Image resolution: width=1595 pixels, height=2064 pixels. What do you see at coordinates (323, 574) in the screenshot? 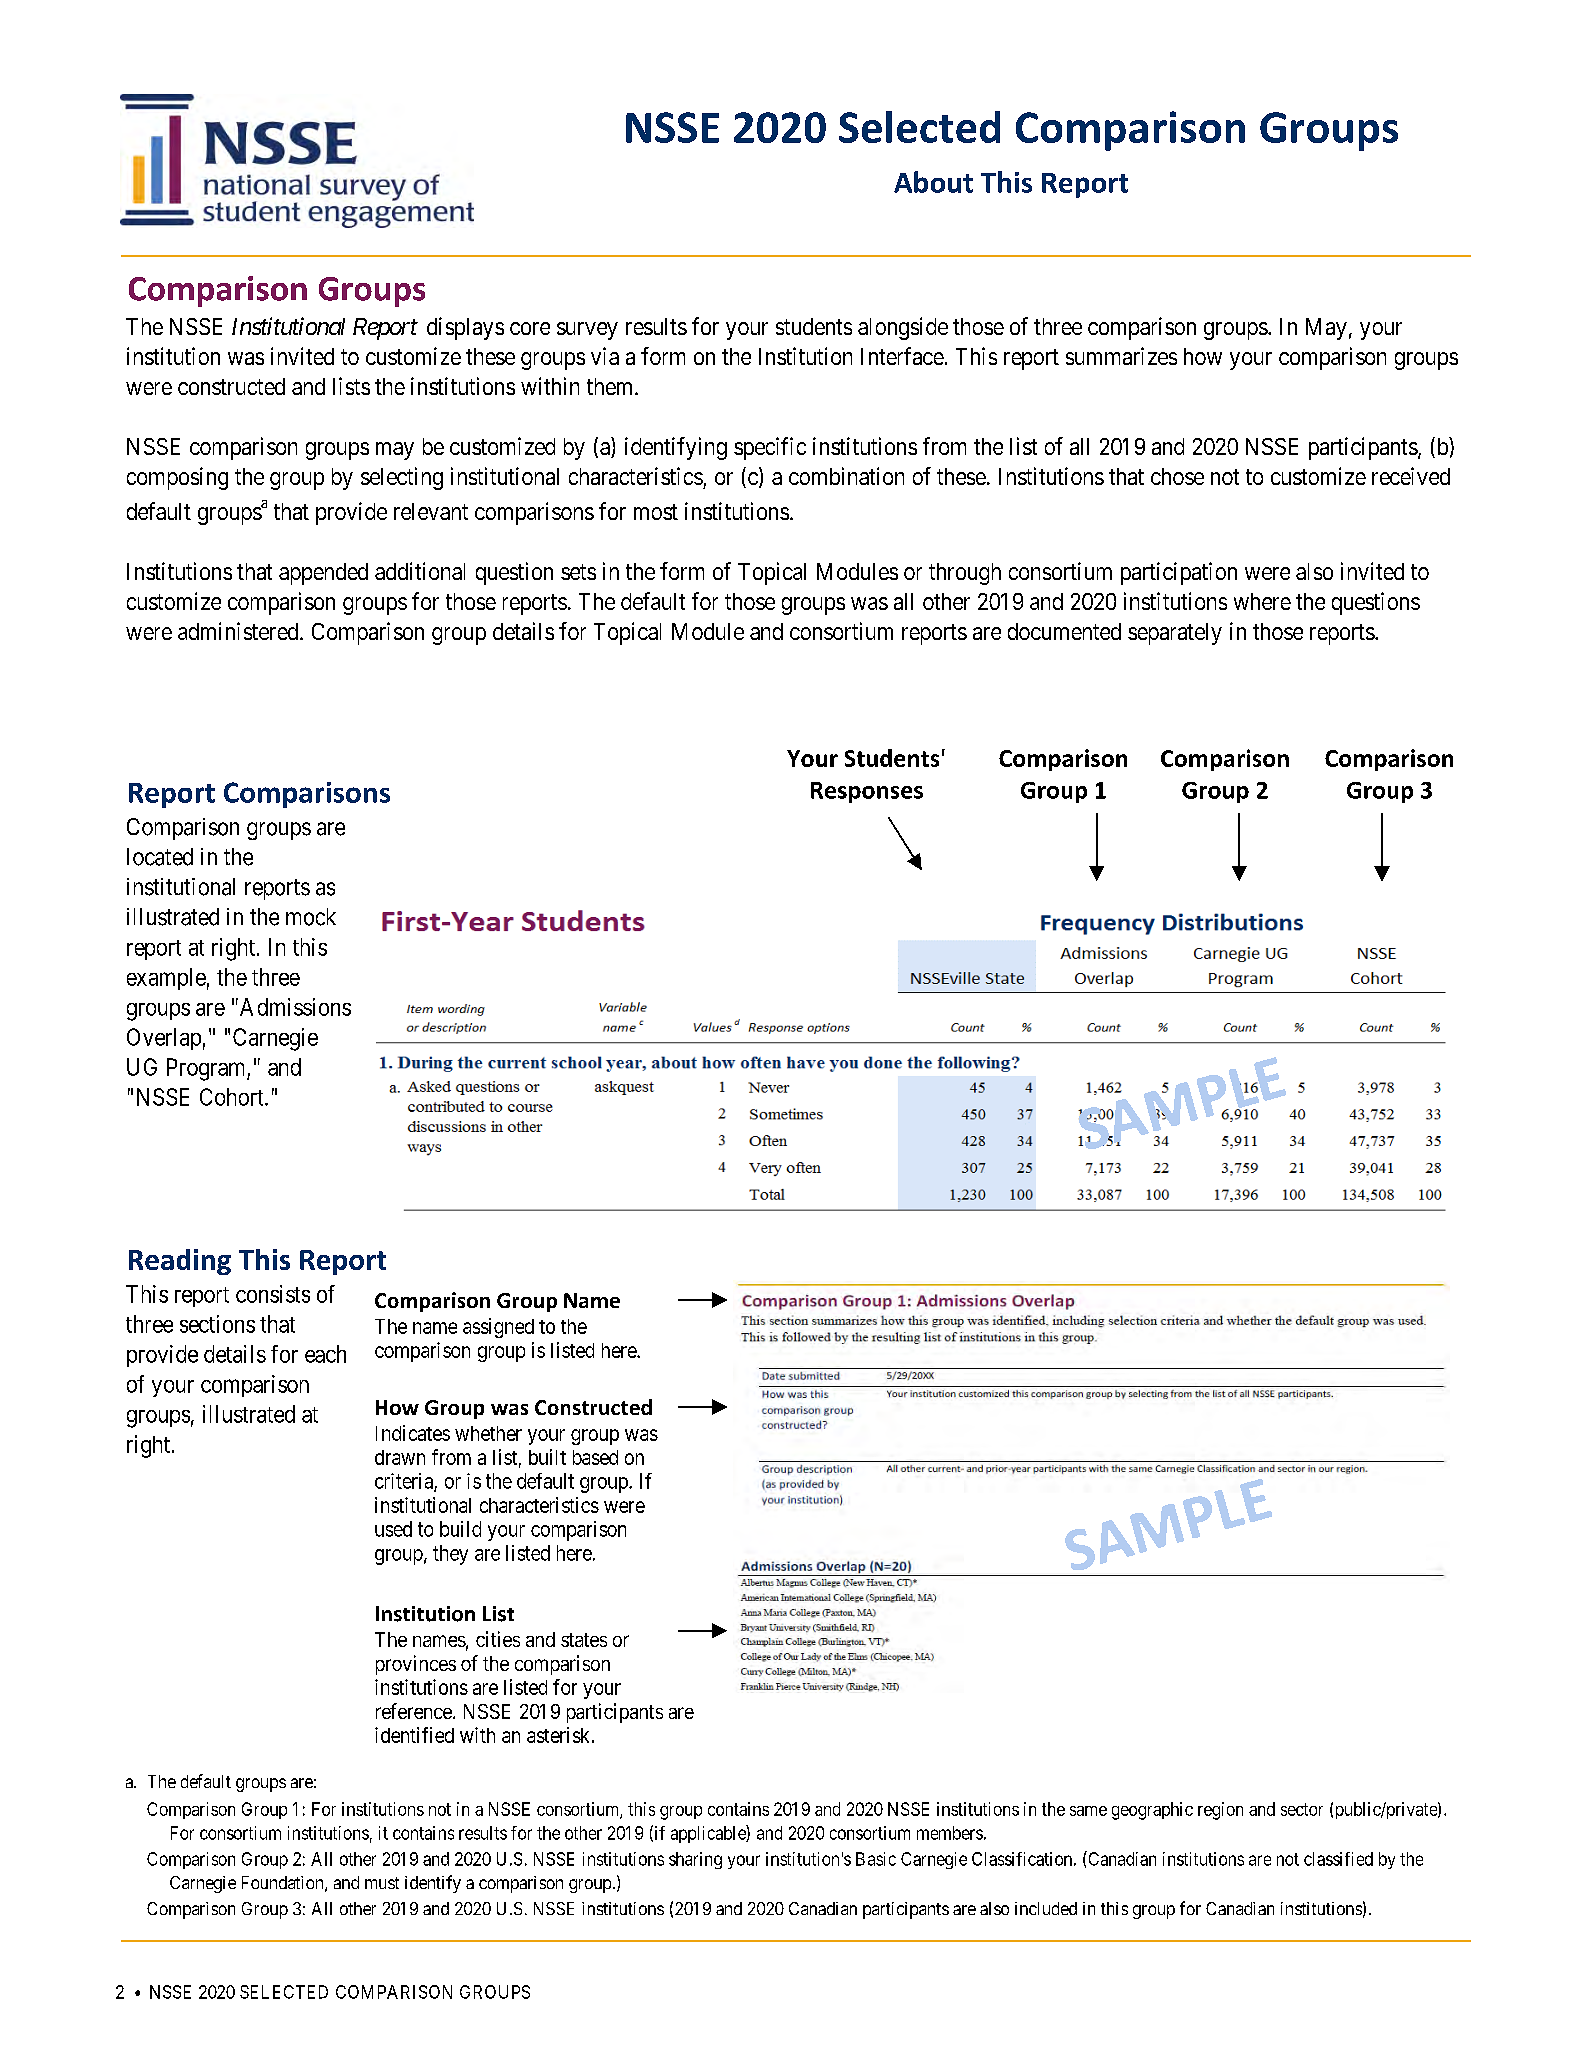
I see `appended` at bounding box center [323, 574].
